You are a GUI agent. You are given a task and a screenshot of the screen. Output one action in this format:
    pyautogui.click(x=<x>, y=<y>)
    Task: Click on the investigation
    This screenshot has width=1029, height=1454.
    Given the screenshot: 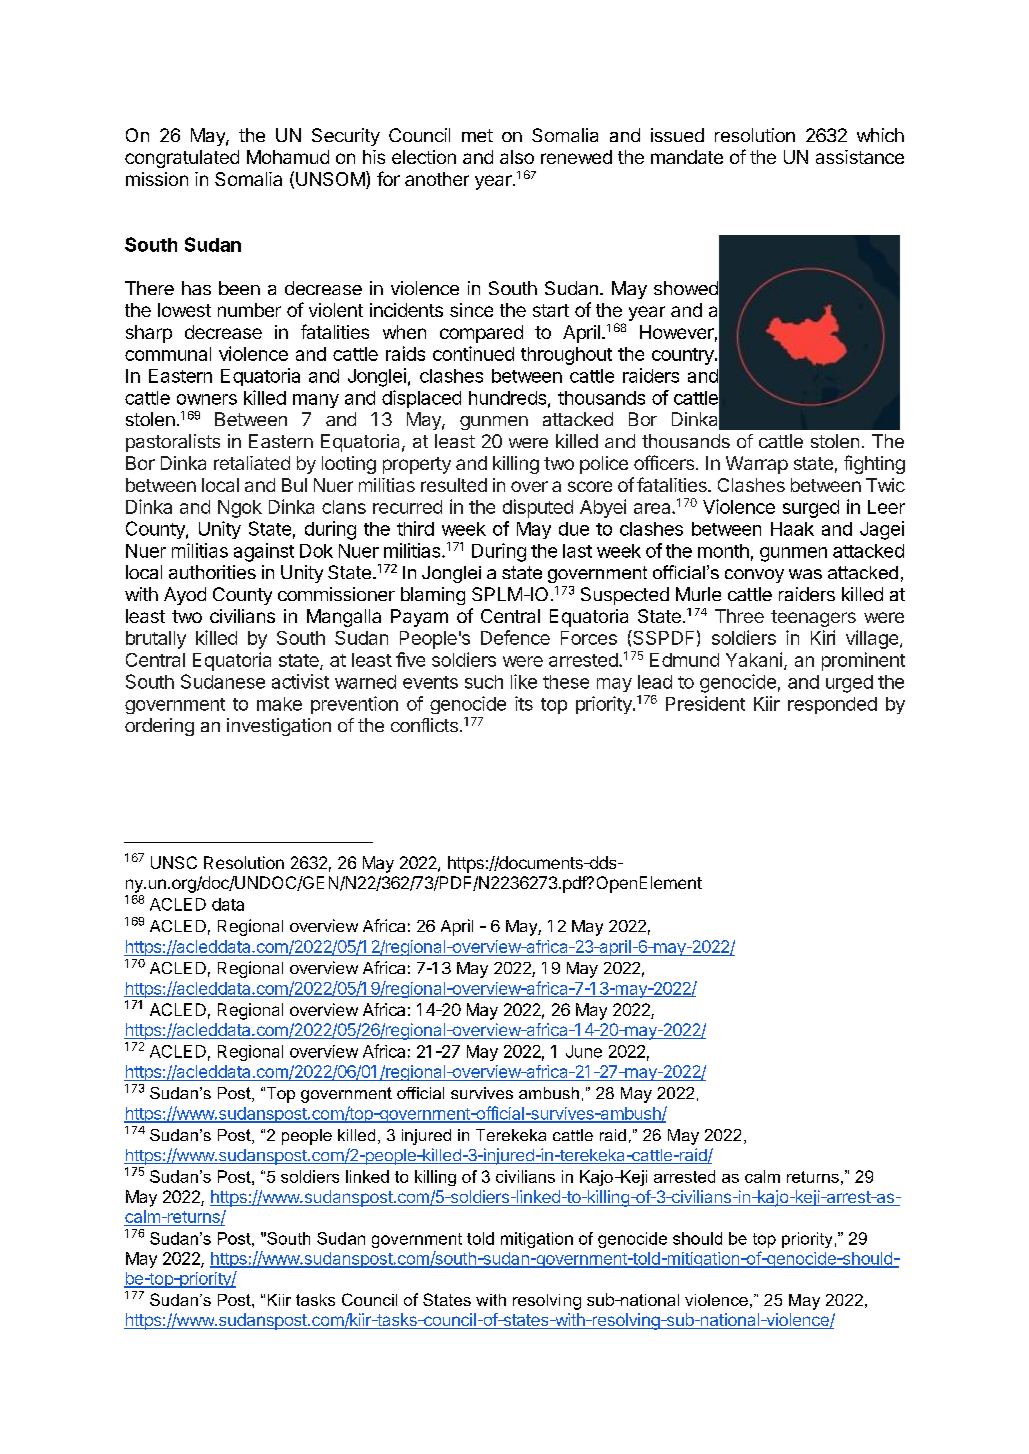 What is the action you would take?
    pyautogui.click(x=279, y=727)
